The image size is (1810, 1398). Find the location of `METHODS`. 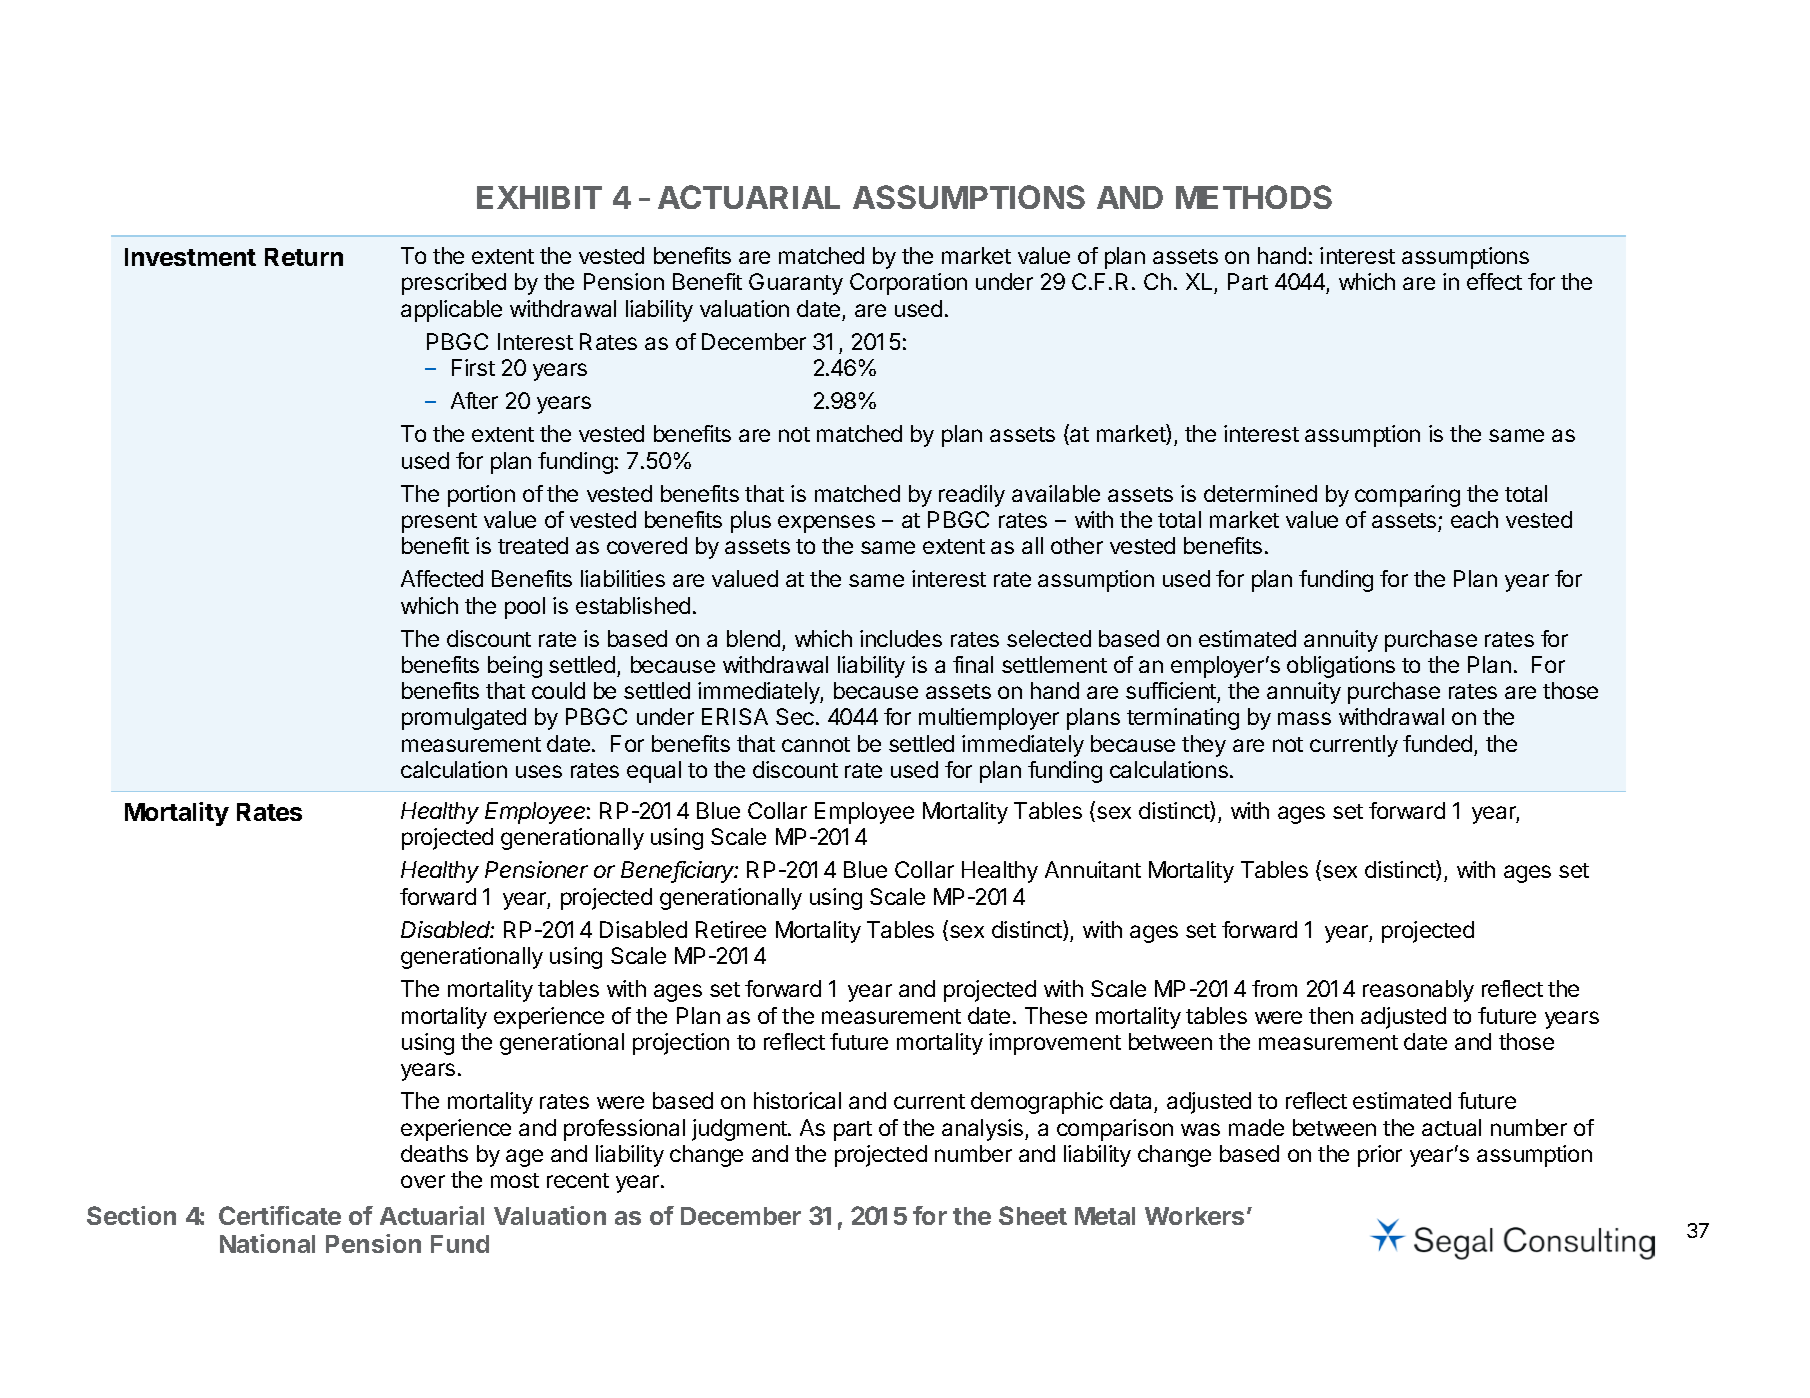

METHODS is located at coordinates (1254, 197).
